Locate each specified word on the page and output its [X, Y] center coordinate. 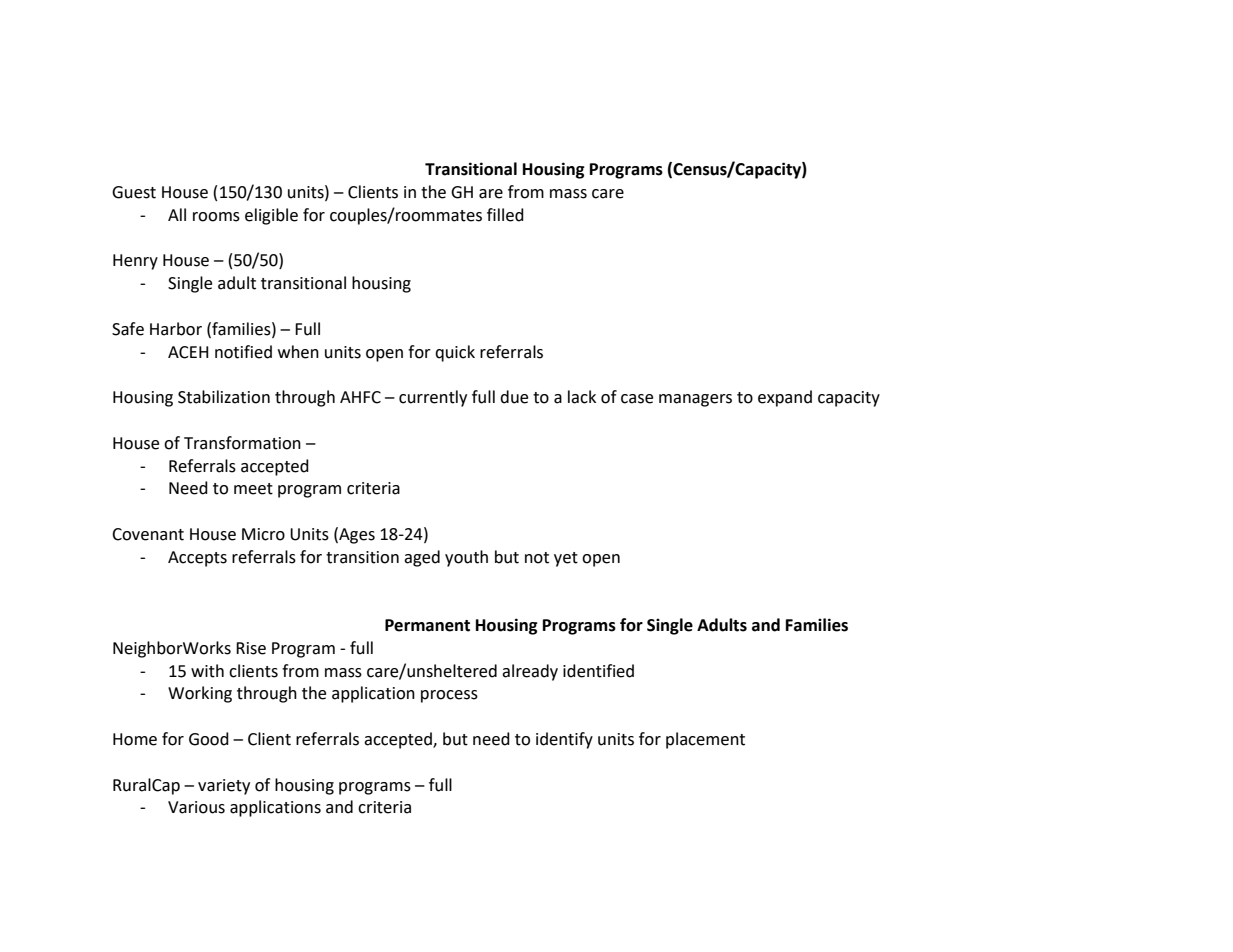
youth [466, 558]
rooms [216, 217]
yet [566, 559]
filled [505, 215]
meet [253, 489]
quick [455, 353]
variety [224, 787]
